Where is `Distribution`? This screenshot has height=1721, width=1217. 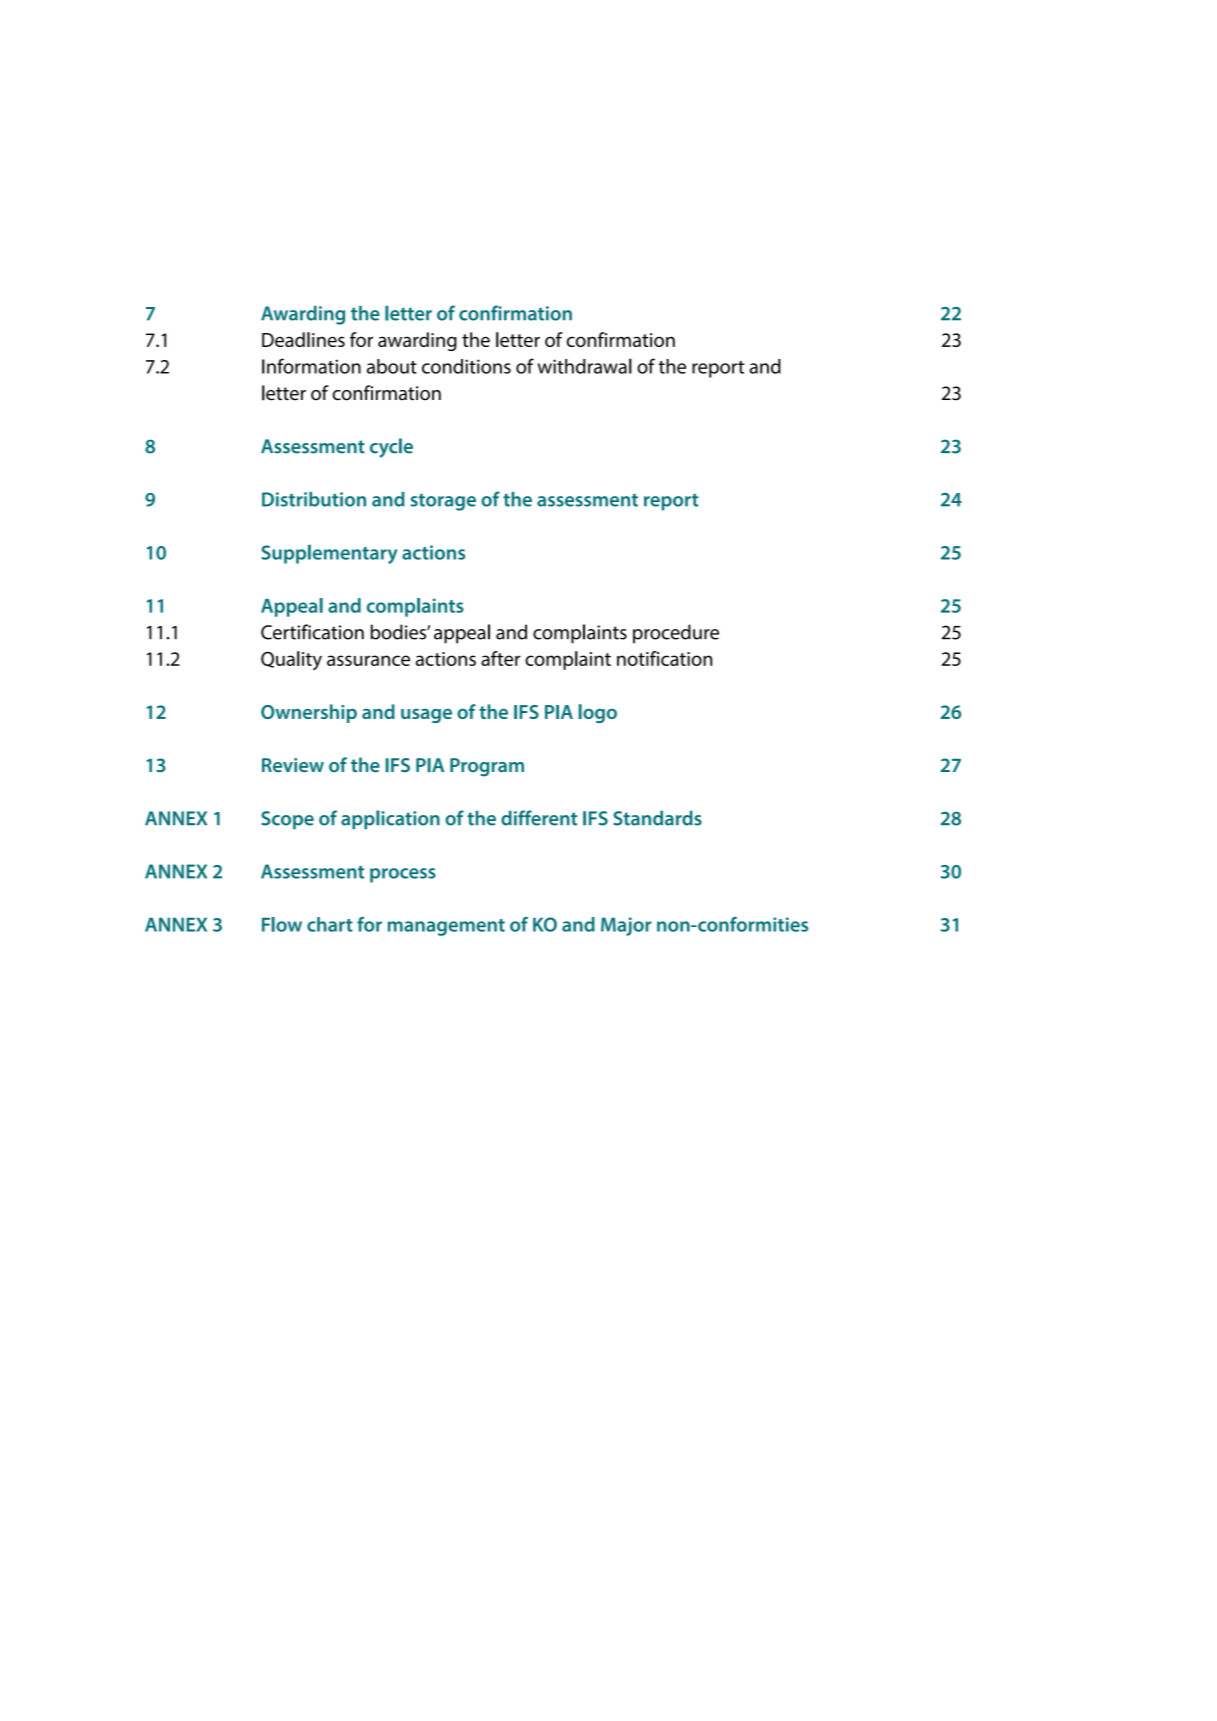
Distribution is located at coordinates (314, 499).
